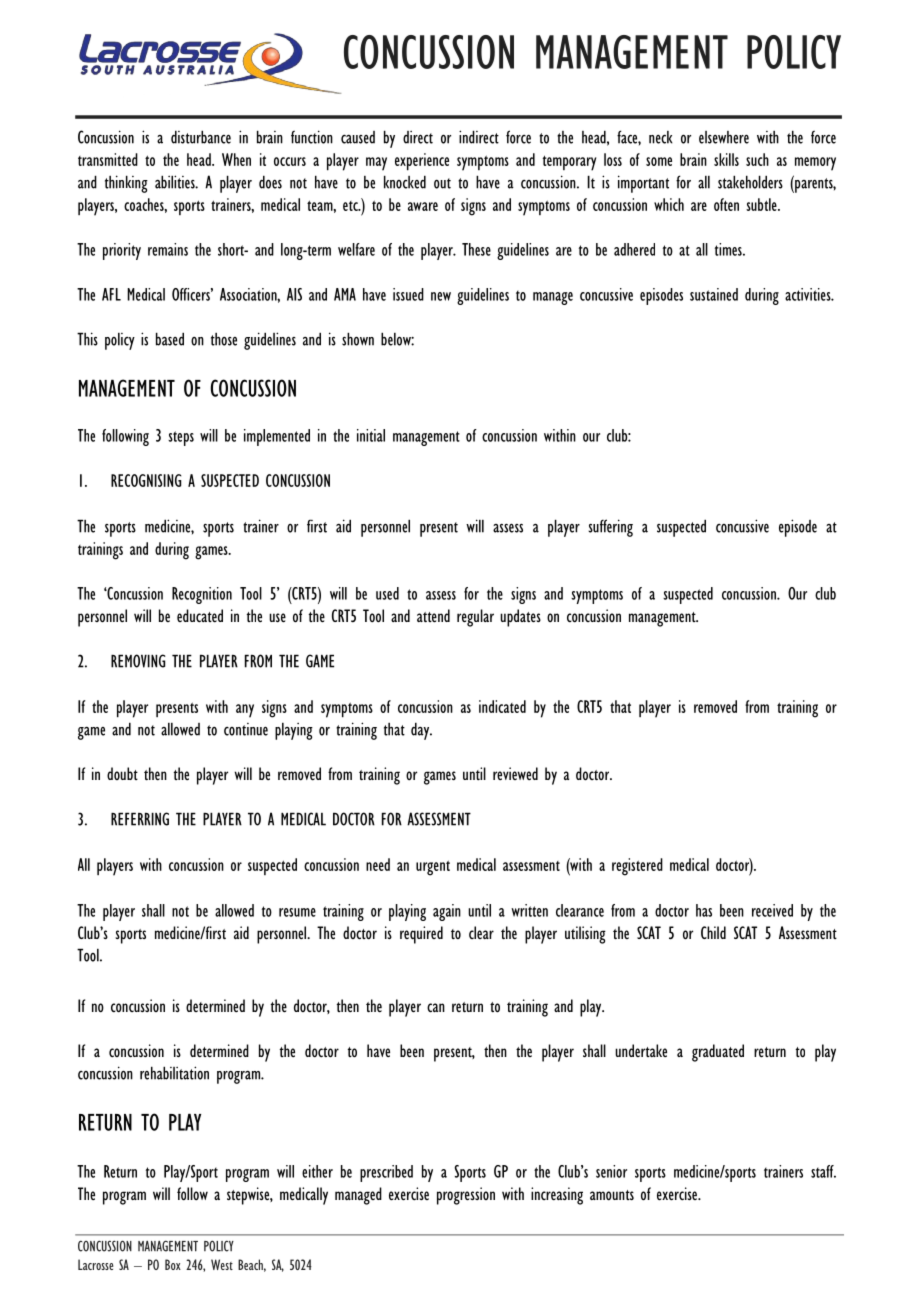 This screenshot has height=1308, width=924. What do you see at coordinates (726, 159) in the screenshot?
I see `skills` at bounding box center [726, 159].
